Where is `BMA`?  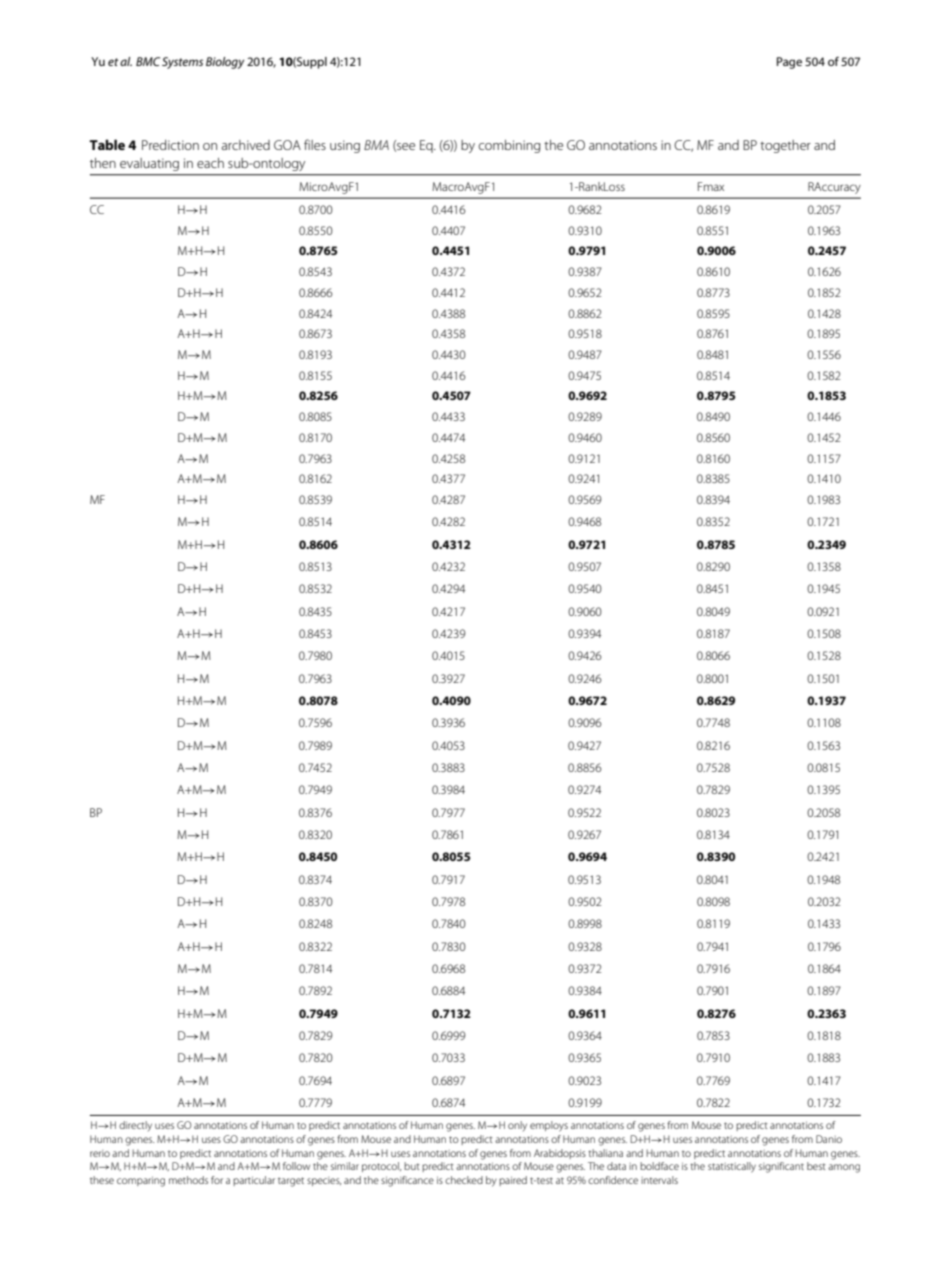 BMA is located at coordinates (376, 145).
